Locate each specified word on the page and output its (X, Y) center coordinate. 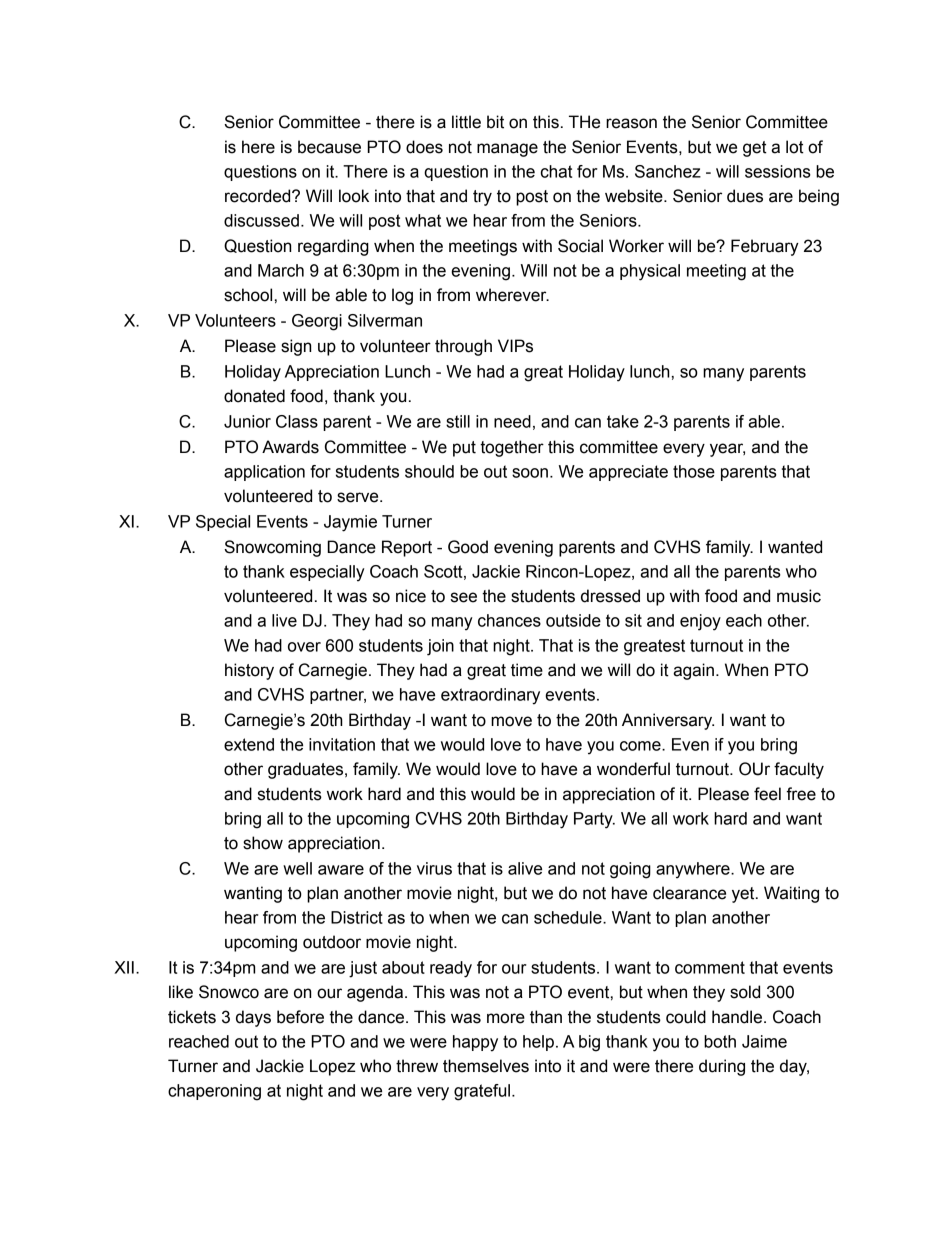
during (722, 1067)
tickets (192, 1017)
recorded (259, 196)
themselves (486, 1066)
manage (507, 150)
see (464, 597)
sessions (778, 171)
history (249, 671)
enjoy (700, 622)
